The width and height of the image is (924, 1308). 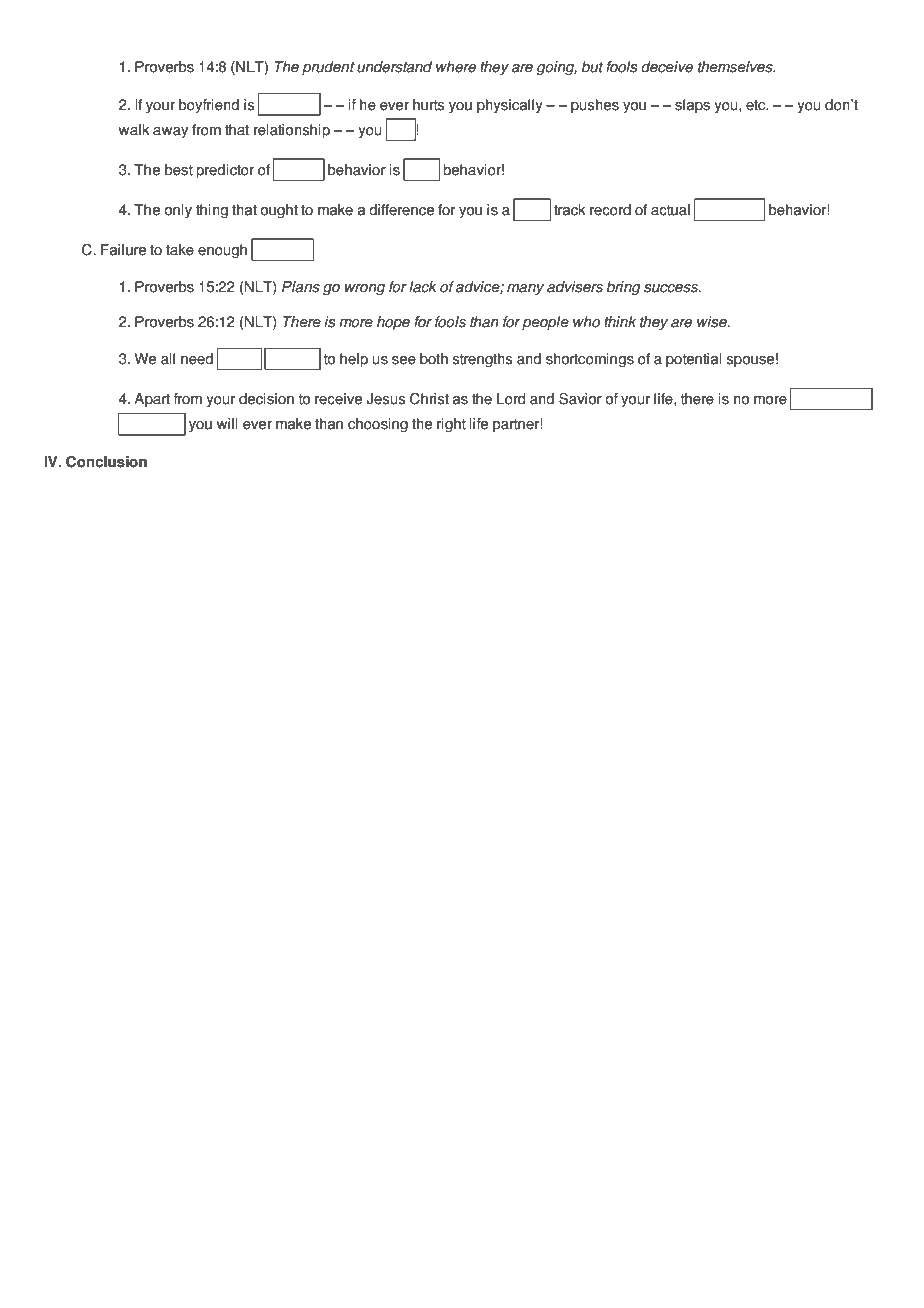 I want to click on potential, so click(x=694, y=360).
